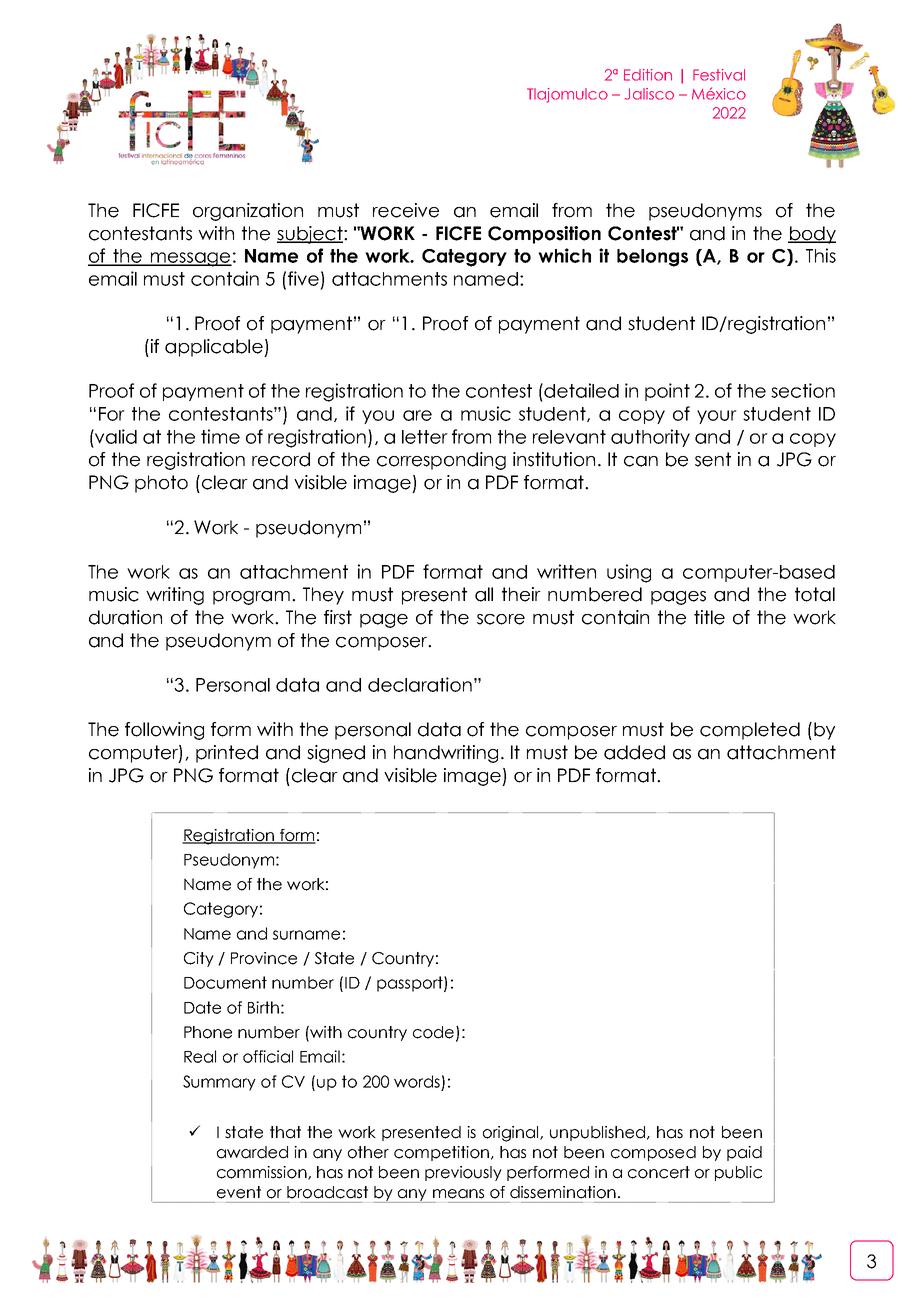 This image has height=1308, width=924. What do you see at coordinates (252, 1152) in the image?
I see `awarded` at bounding box center [252, 1152].
